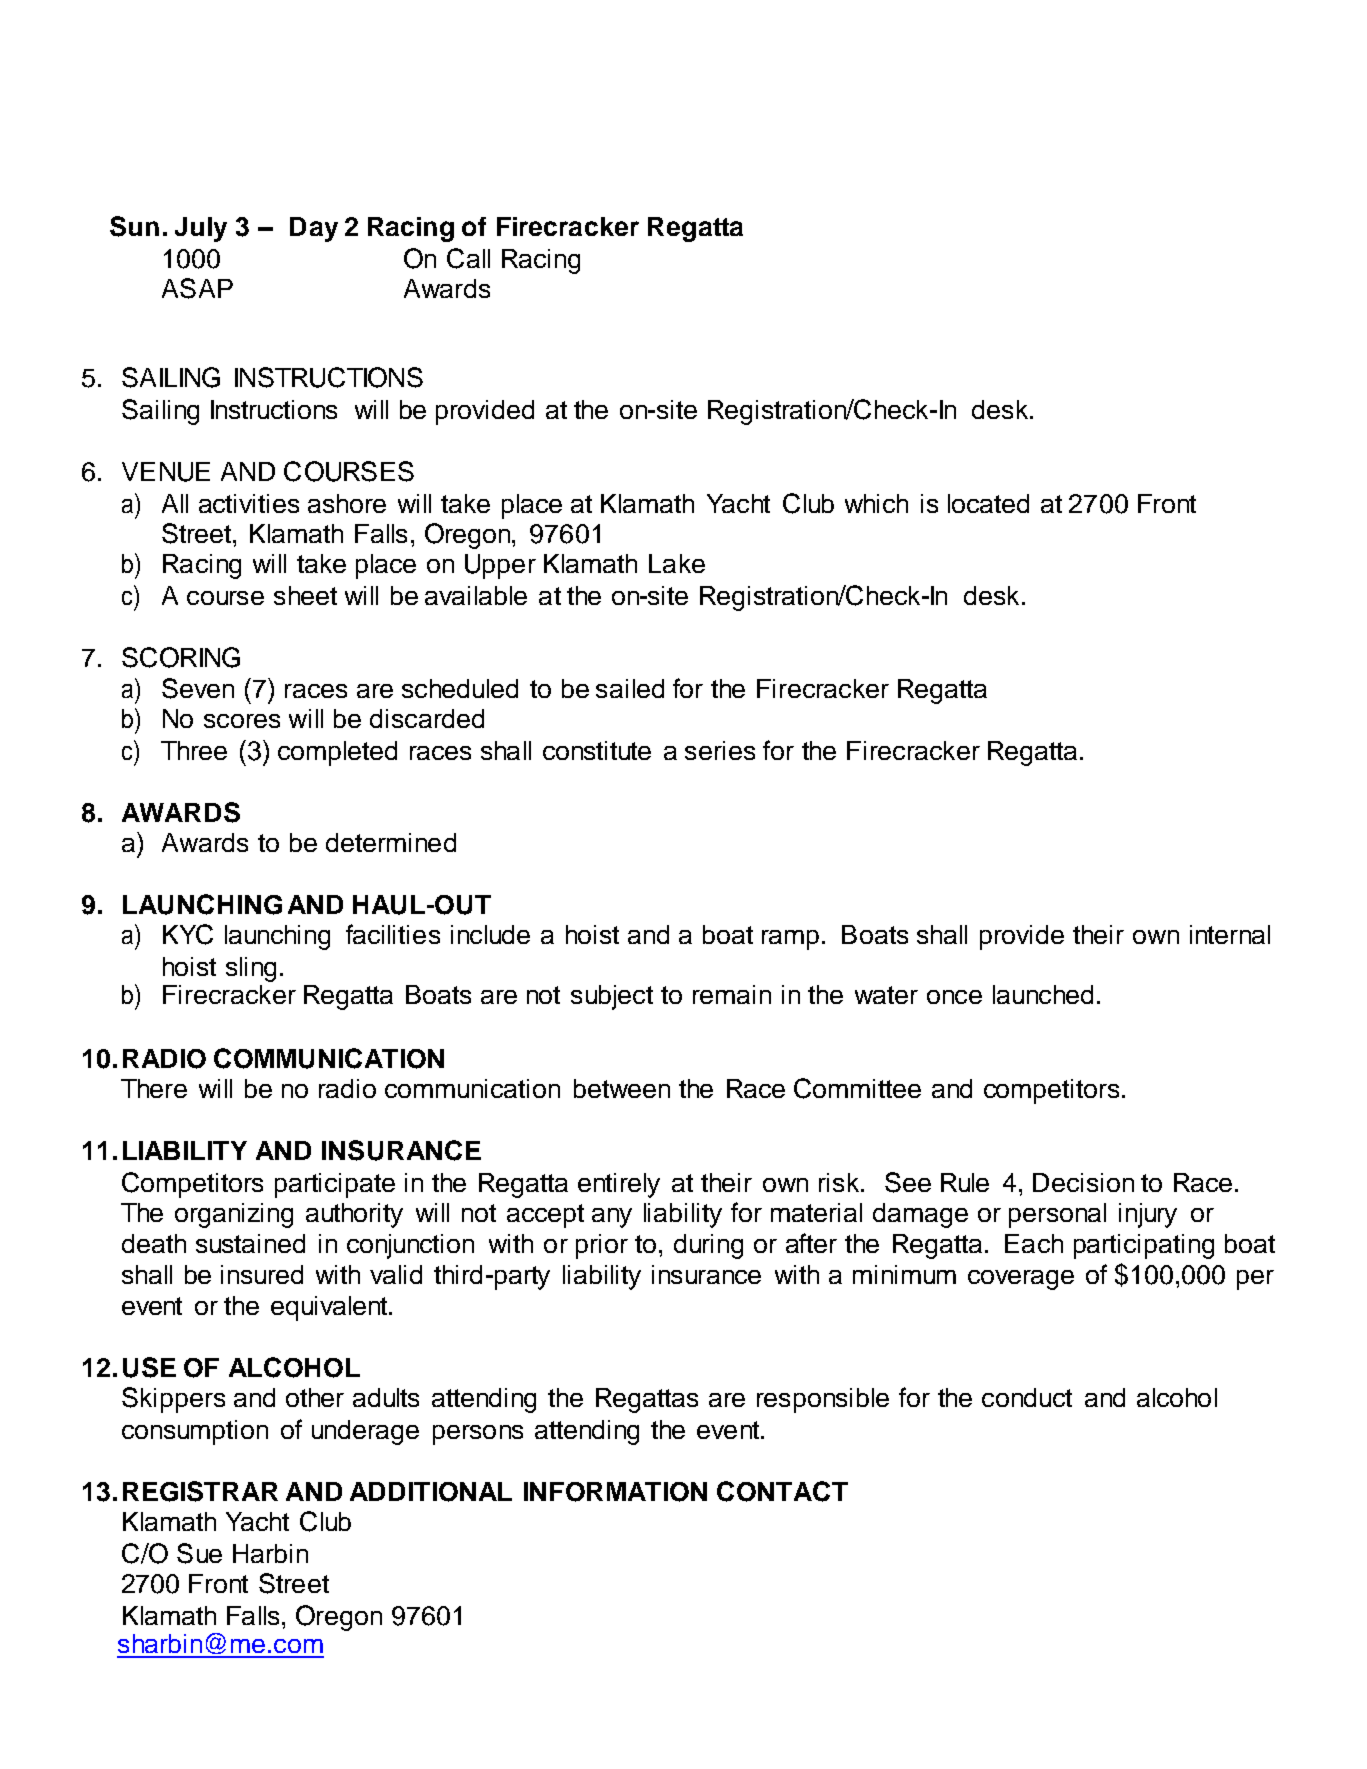  Describe the element at coordinates (314, 229) in the page. I see `Day` at that location.
